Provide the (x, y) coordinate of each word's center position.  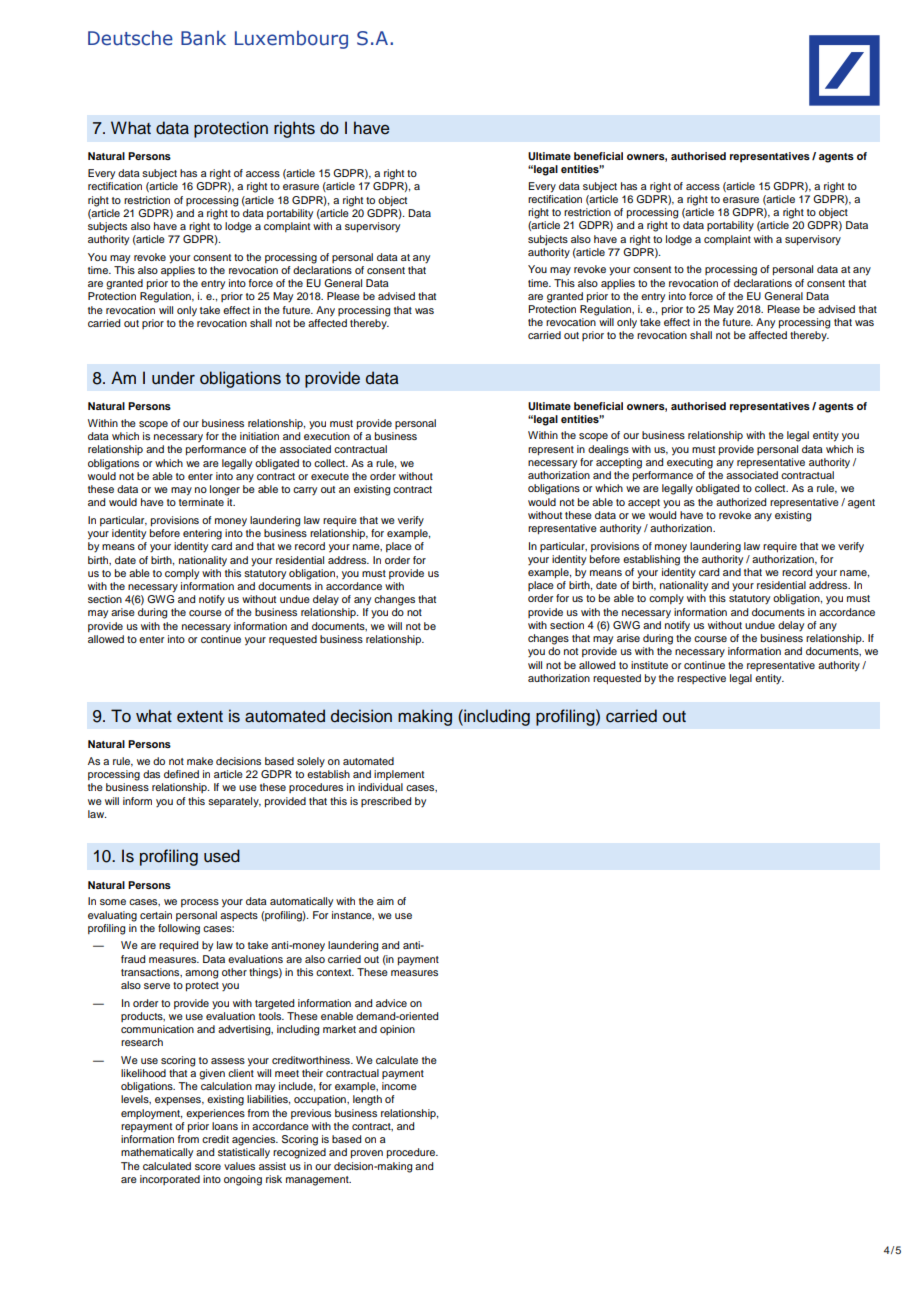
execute (330, 476)
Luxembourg (291, 40)
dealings (608, 450)
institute (649, 665)
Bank (203, 38)
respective (701, 679)
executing (690, 463)
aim (385, 901)
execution (327, 436)
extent (200, 717)
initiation (259, 436)
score (208, 1167)
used (222, 856)
